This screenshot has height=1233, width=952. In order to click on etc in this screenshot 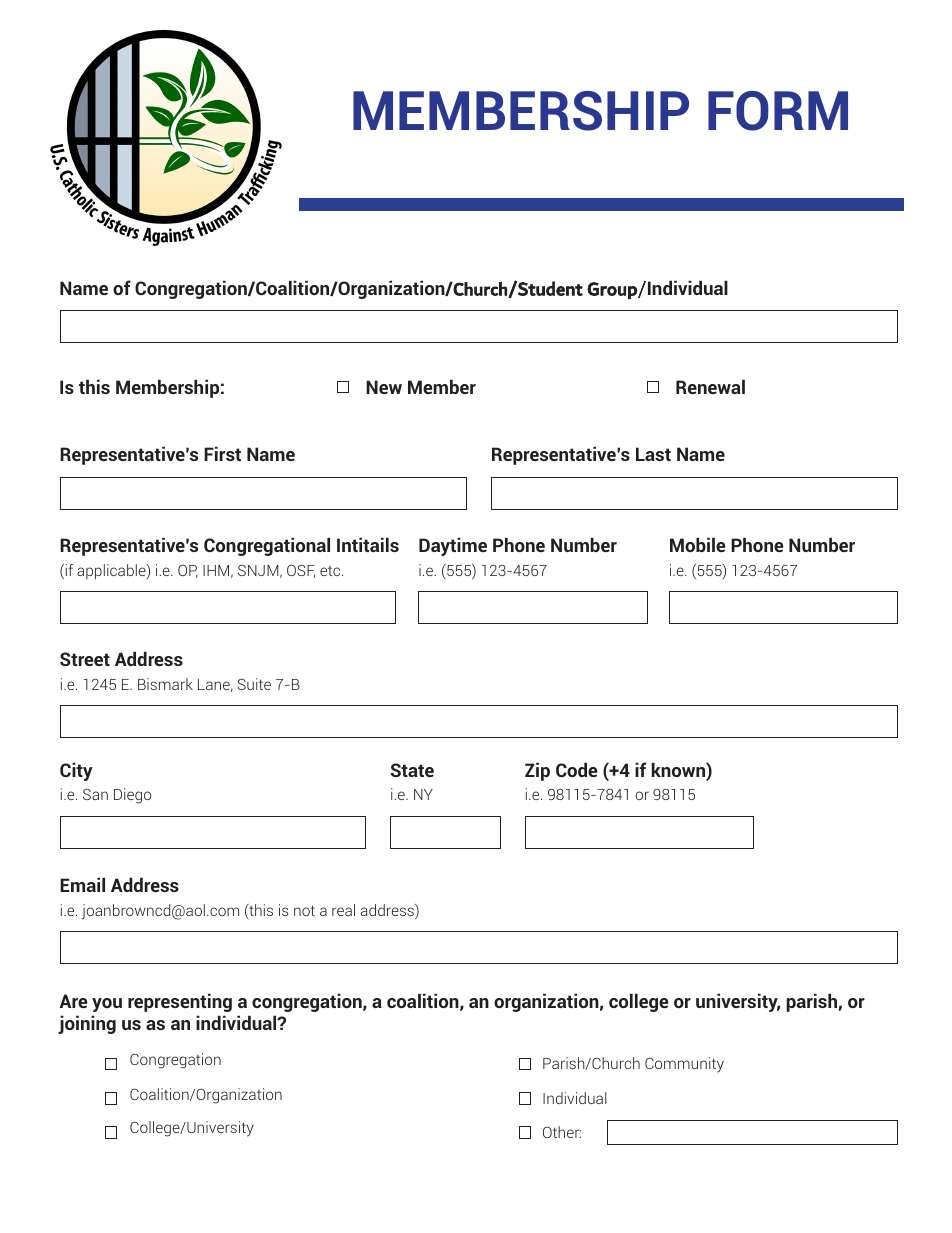, I will do `click(331, 571)`.
